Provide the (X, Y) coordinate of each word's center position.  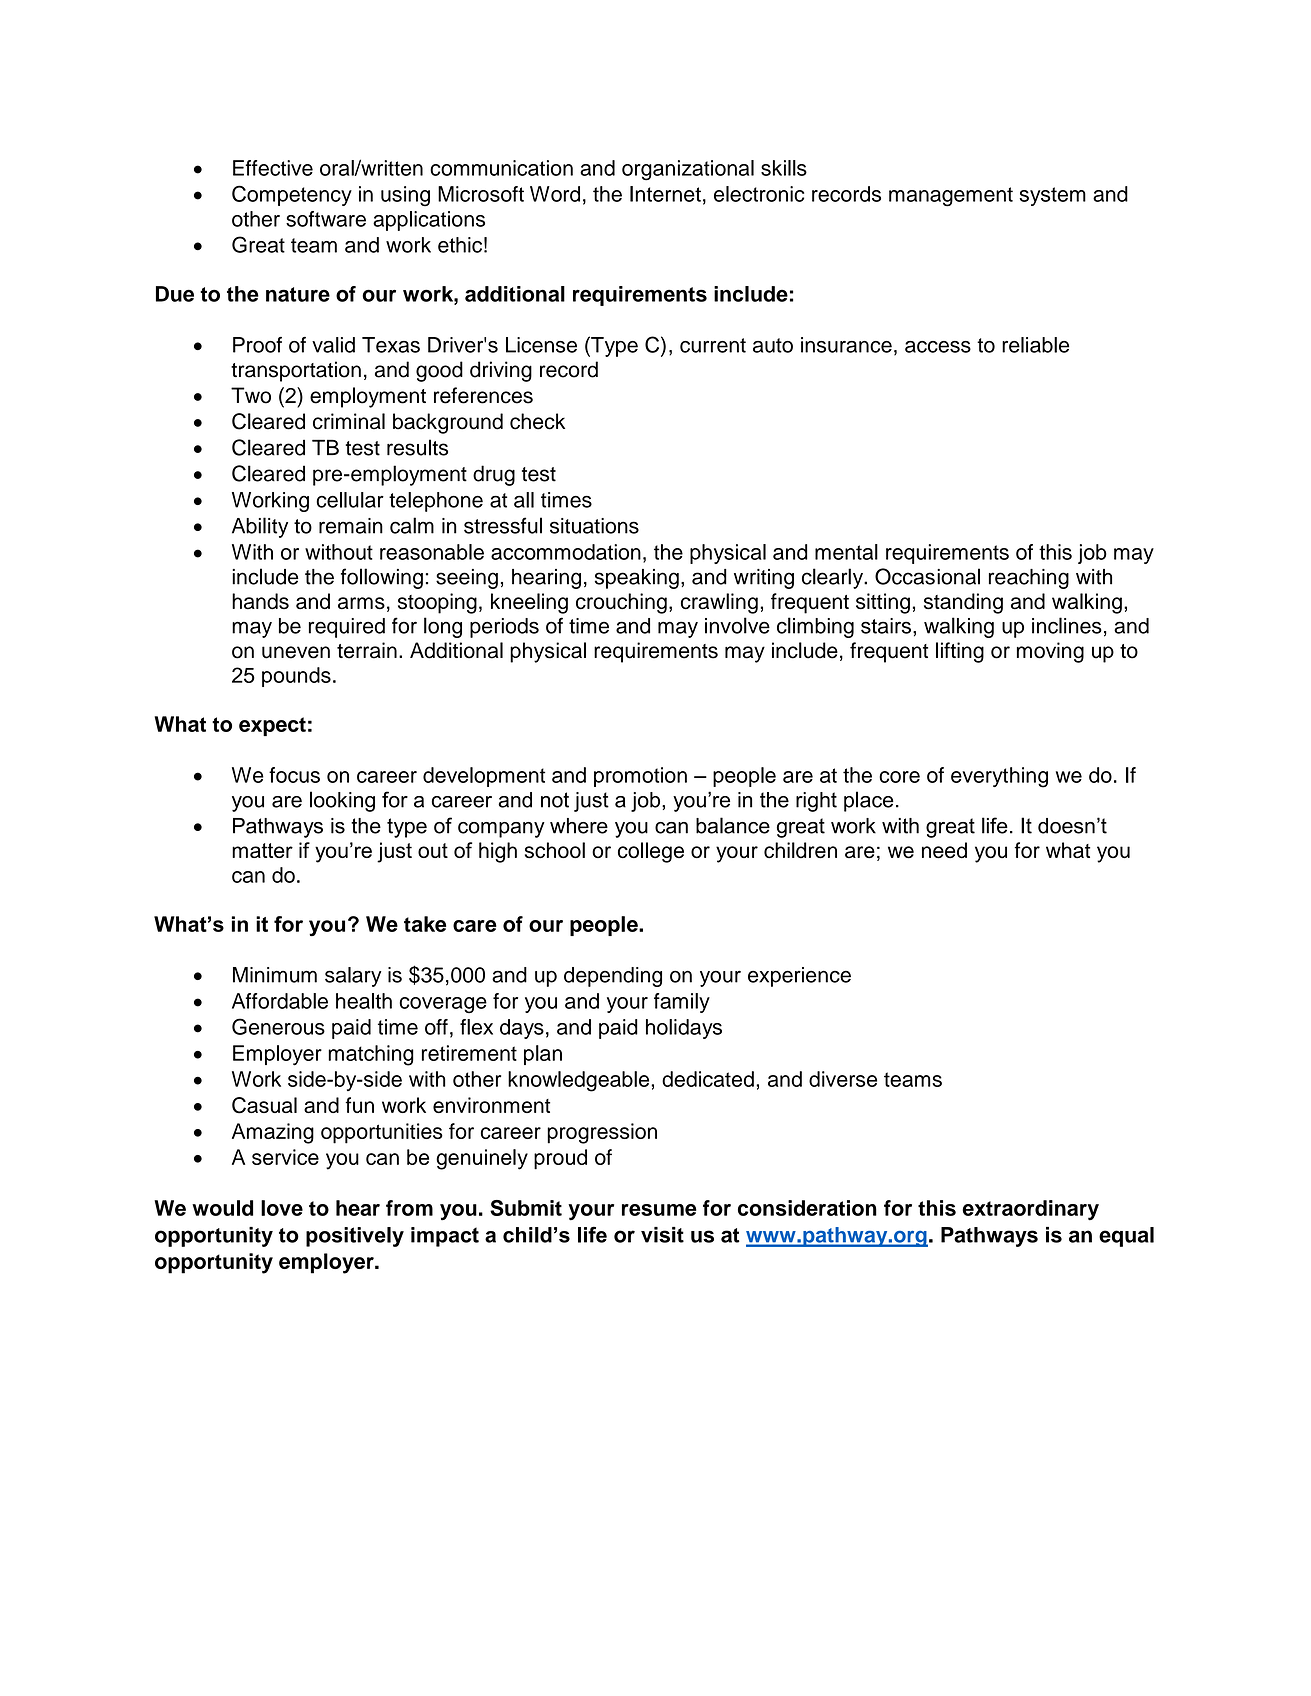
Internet (665, 194)
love (282, 1208)
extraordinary (1030, 1210)
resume (659, 1210)
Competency (292, 195)
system (1052, 196)
